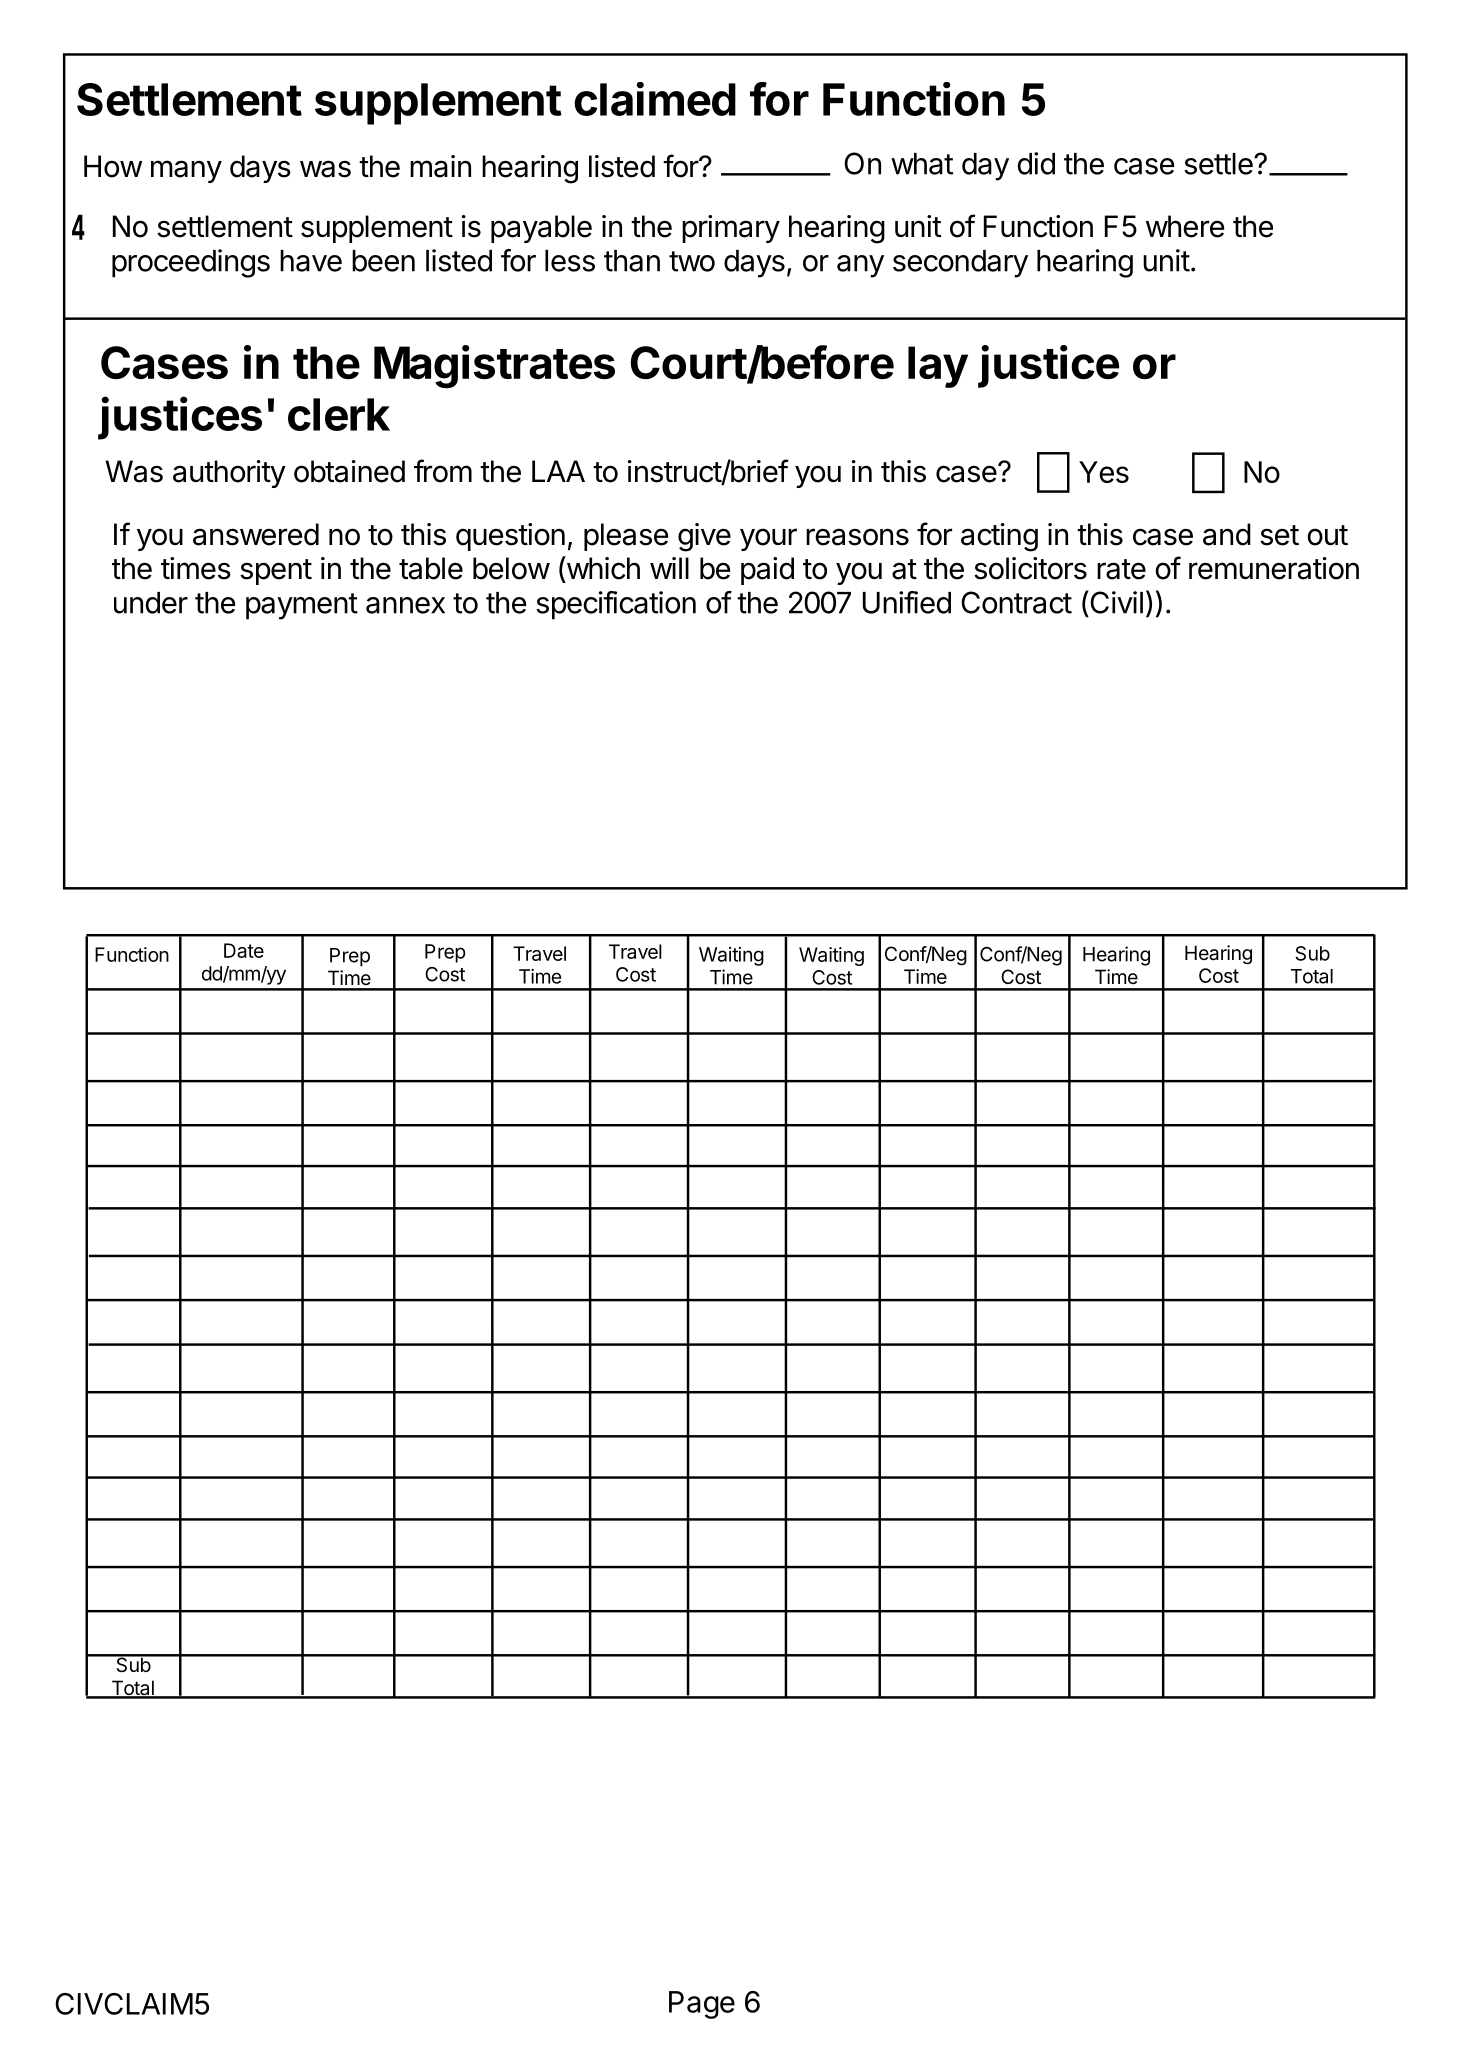 The height and width of the screenshot is (2063, 1459). What do you see at coordinates (1115, 602) in the screenshot?
I see `Civil` at bounding box center [1115, 602].
